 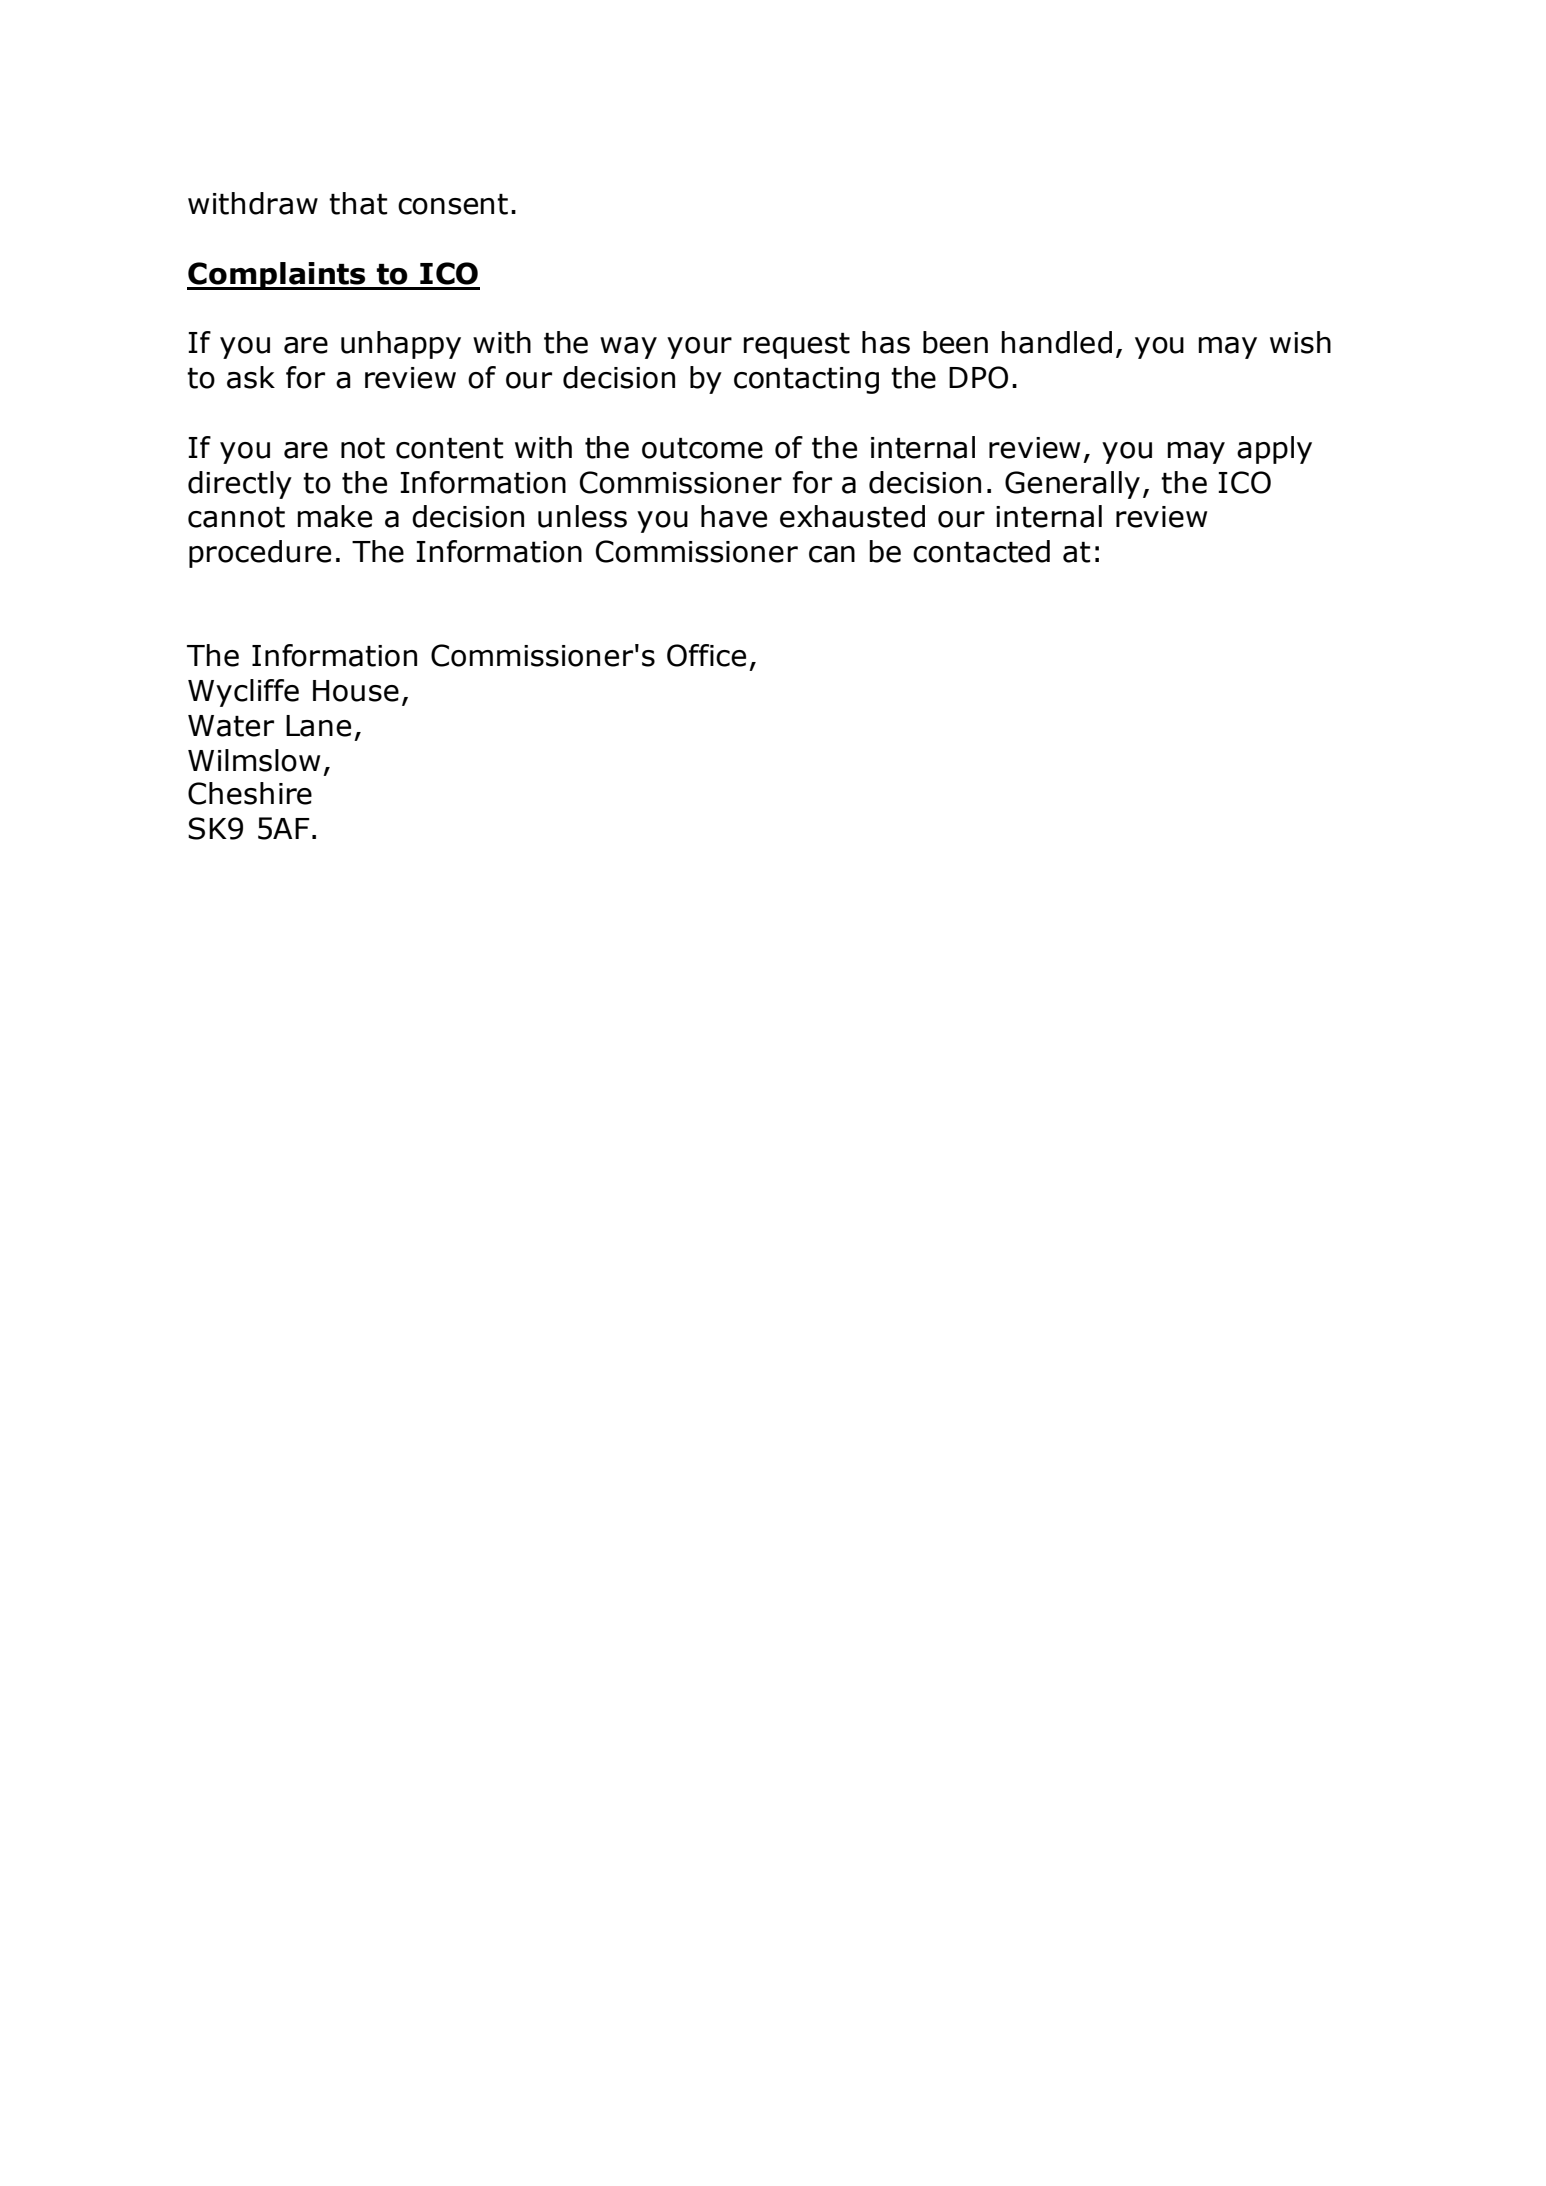 I want to click on have, so click(x=734, y=516).
